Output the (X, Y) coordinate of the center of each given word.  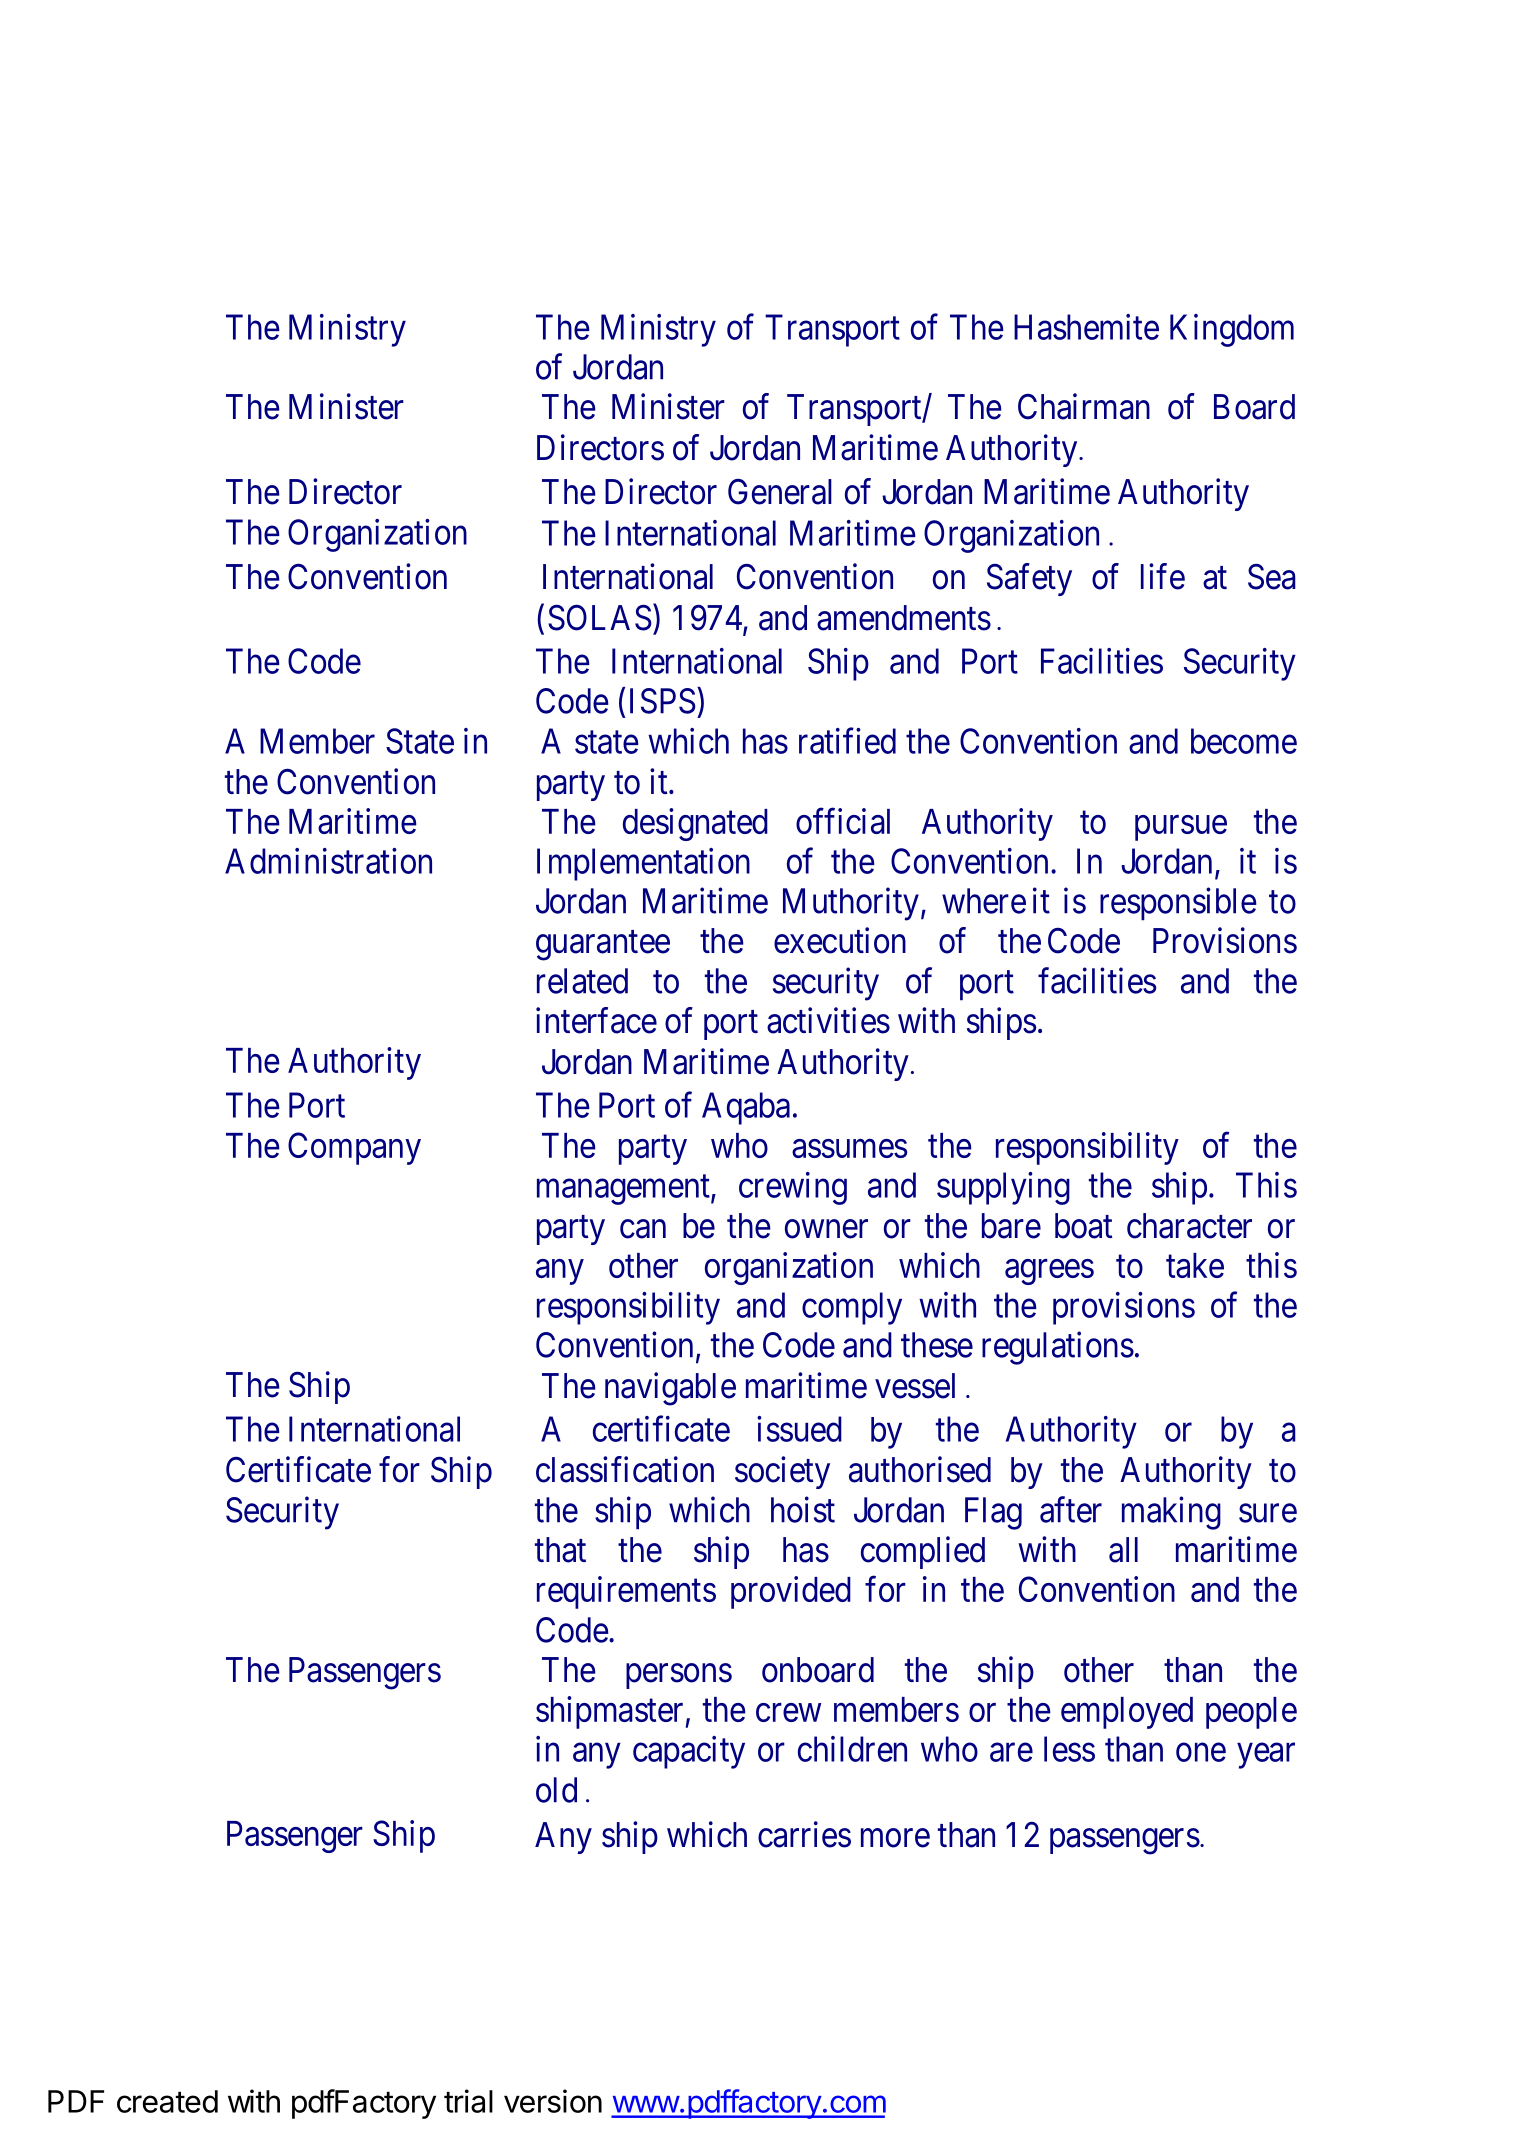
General (780, 492)
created (167, 2101)
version (553, 2101)
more (895, 1838)
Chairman (1084, 406)
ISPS (663, 701)
